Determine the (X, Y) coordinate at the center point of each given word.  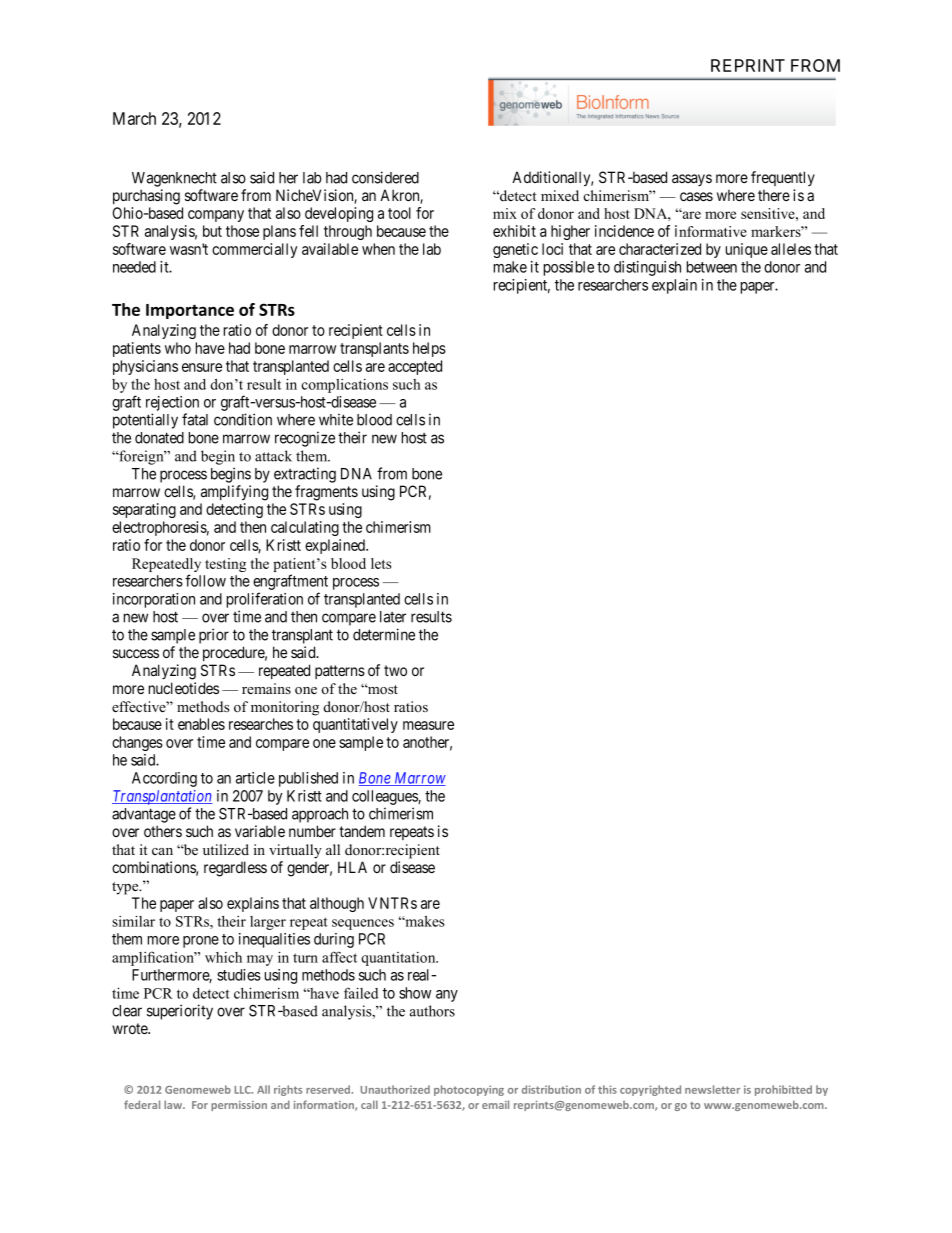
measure (428, 725)
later (393, 617)
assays (692, 180)
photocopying (469, 1090)
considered (385, 177)
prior (214, 636)
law (174, 1104)
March (134, 118)
